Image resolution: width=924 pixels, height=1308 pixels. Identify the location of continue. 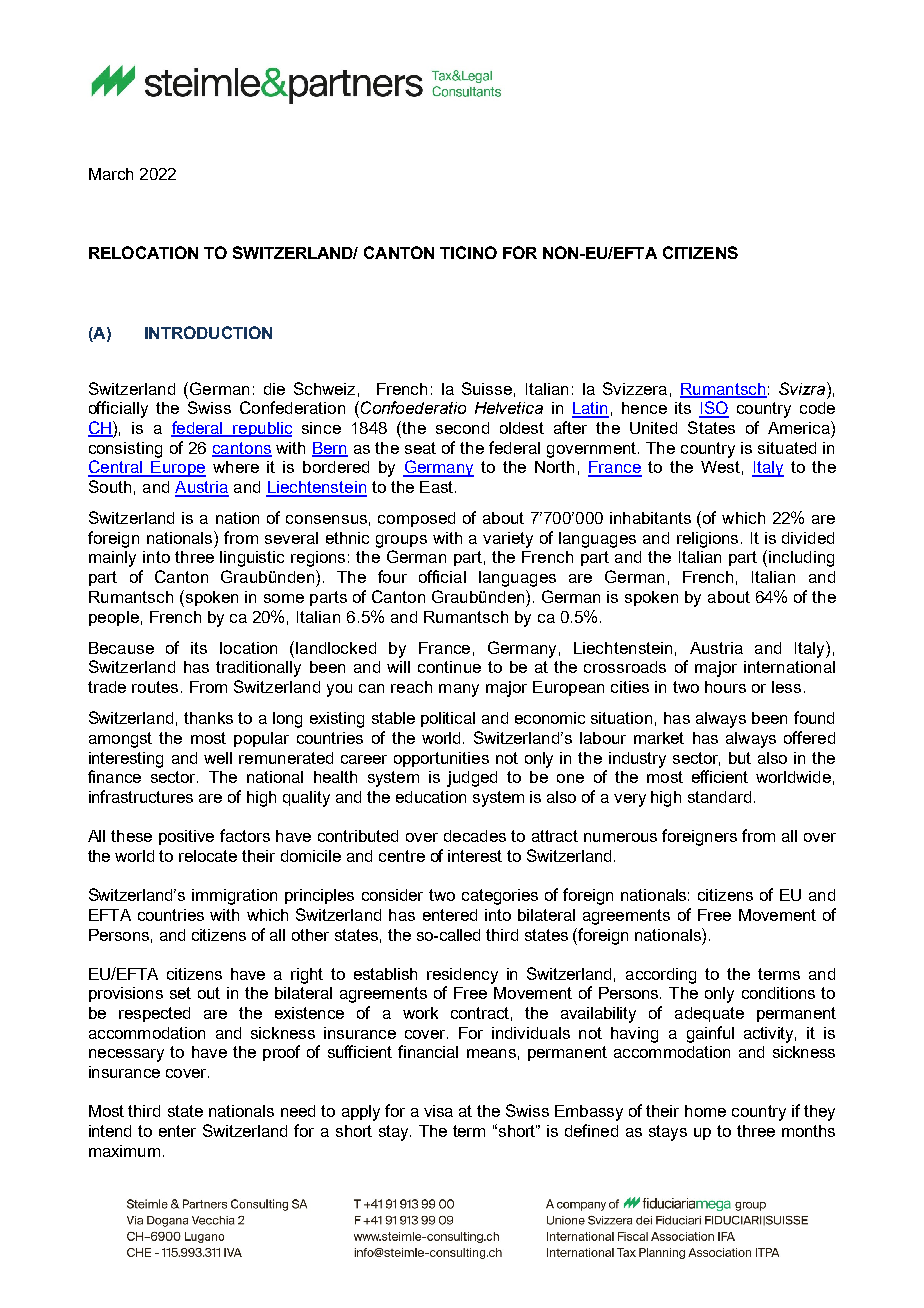
(449, 667).
